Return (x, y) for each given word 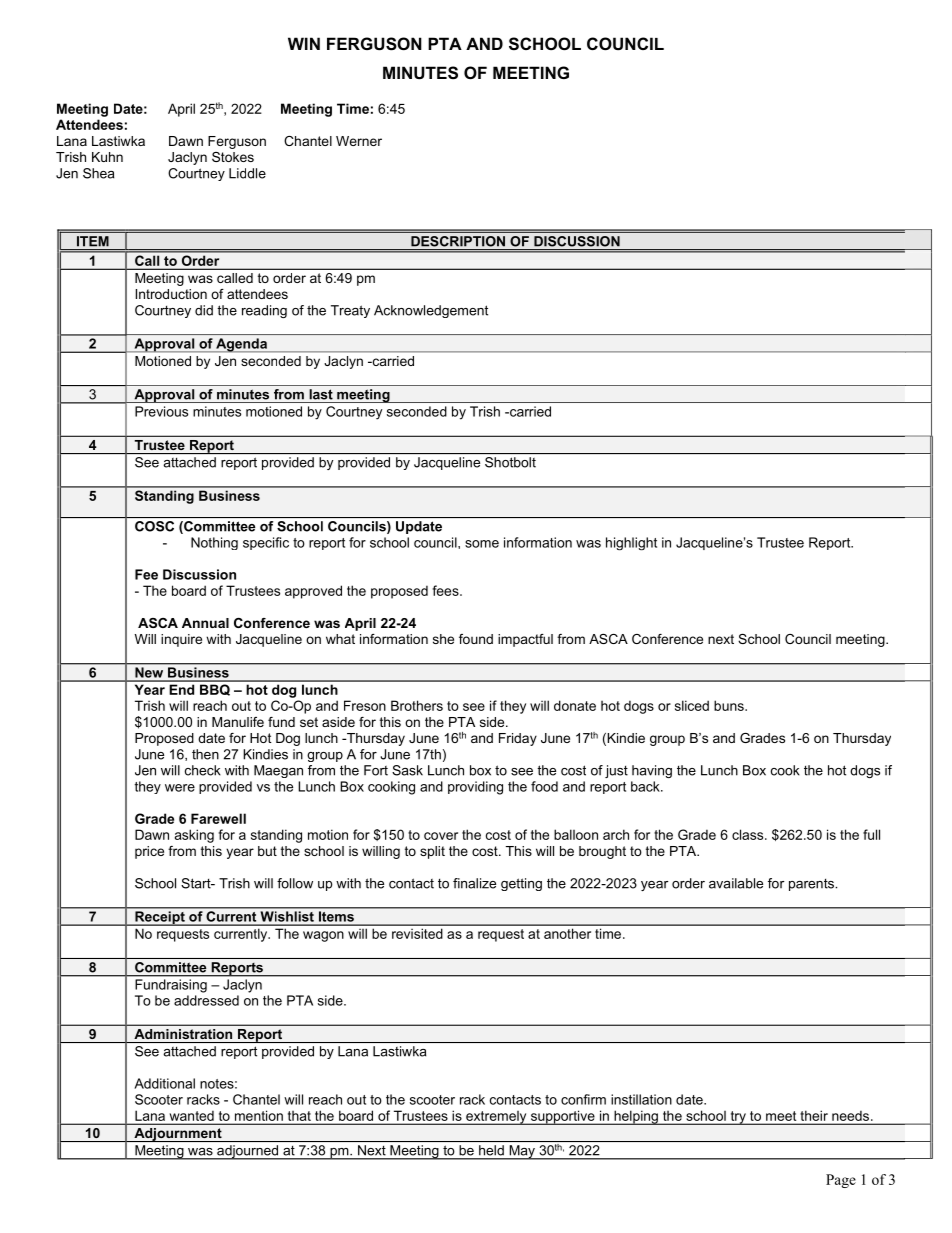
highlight (631, 544)
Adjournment (178, 1135)
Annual (205, 623)
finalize (474, 883)
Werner (359, 141)
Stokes (233, 157)
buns (730, 705)
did (204, 310)
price (149, 852)
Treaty (350, 311)
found (476, 639)
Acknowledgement (431, 311)
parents (812, 884)
